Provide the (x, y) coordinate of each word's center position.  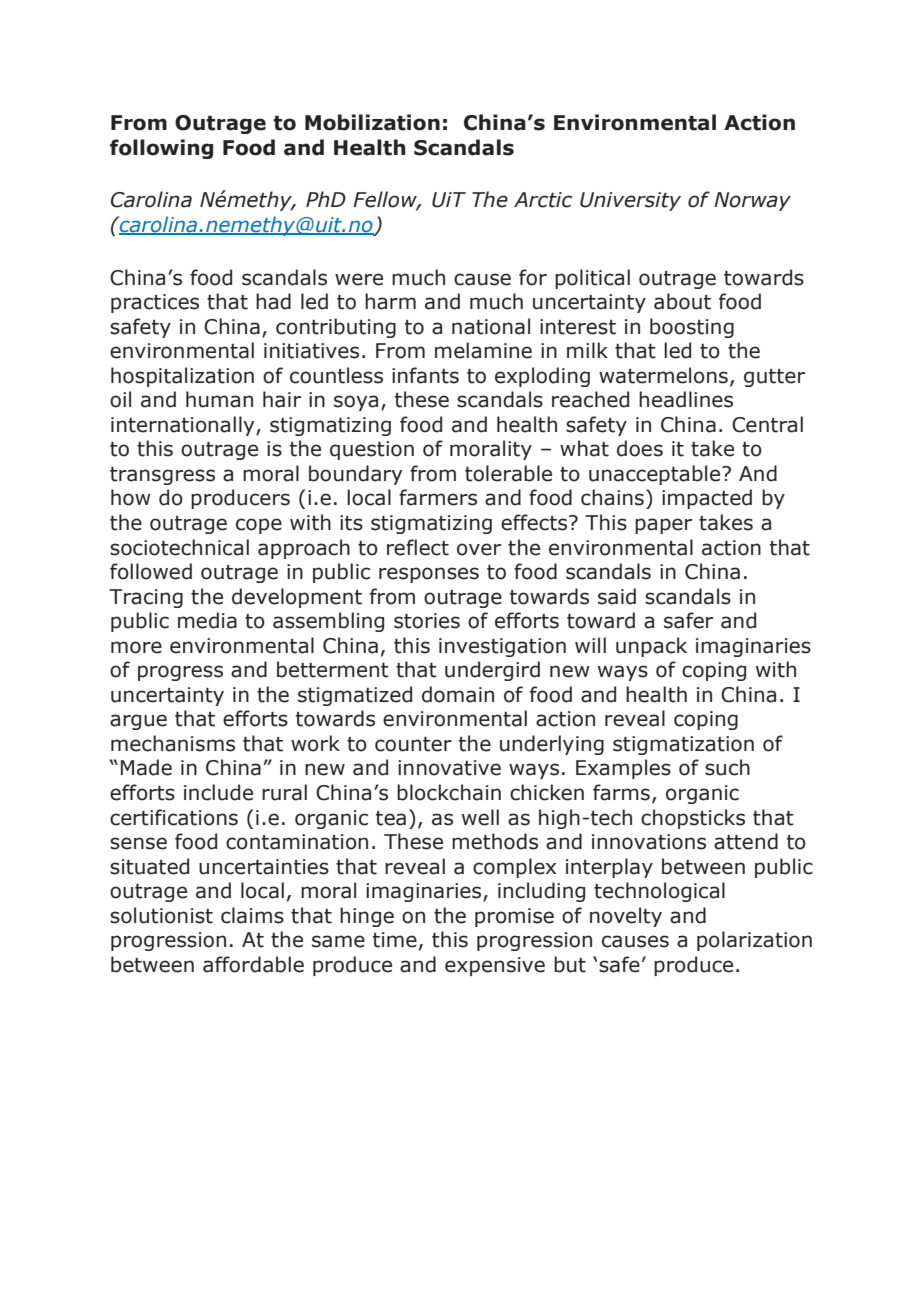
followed (151, 571)
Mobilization (372, 122)
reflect (418, 547)
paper (663, 526)
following (161, 149)
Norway (752, 201)
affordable (253, 964)
